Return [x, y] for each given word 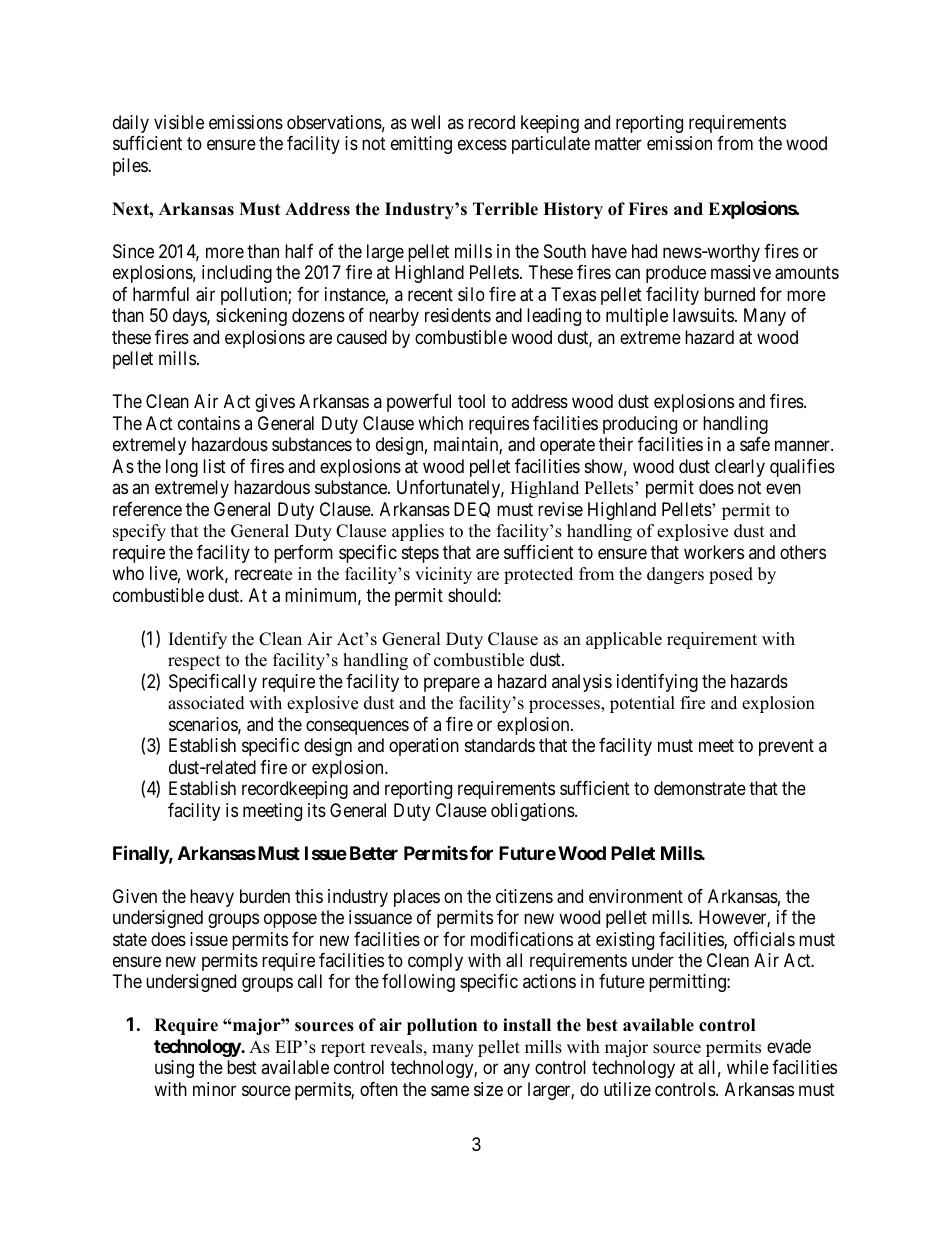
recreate [263, 575]
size [488, 1089]
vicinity [443, 575]
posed [731, 575]
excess [482, 145]
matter [618, 144]
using [174, 1069]
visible [179, 122]
